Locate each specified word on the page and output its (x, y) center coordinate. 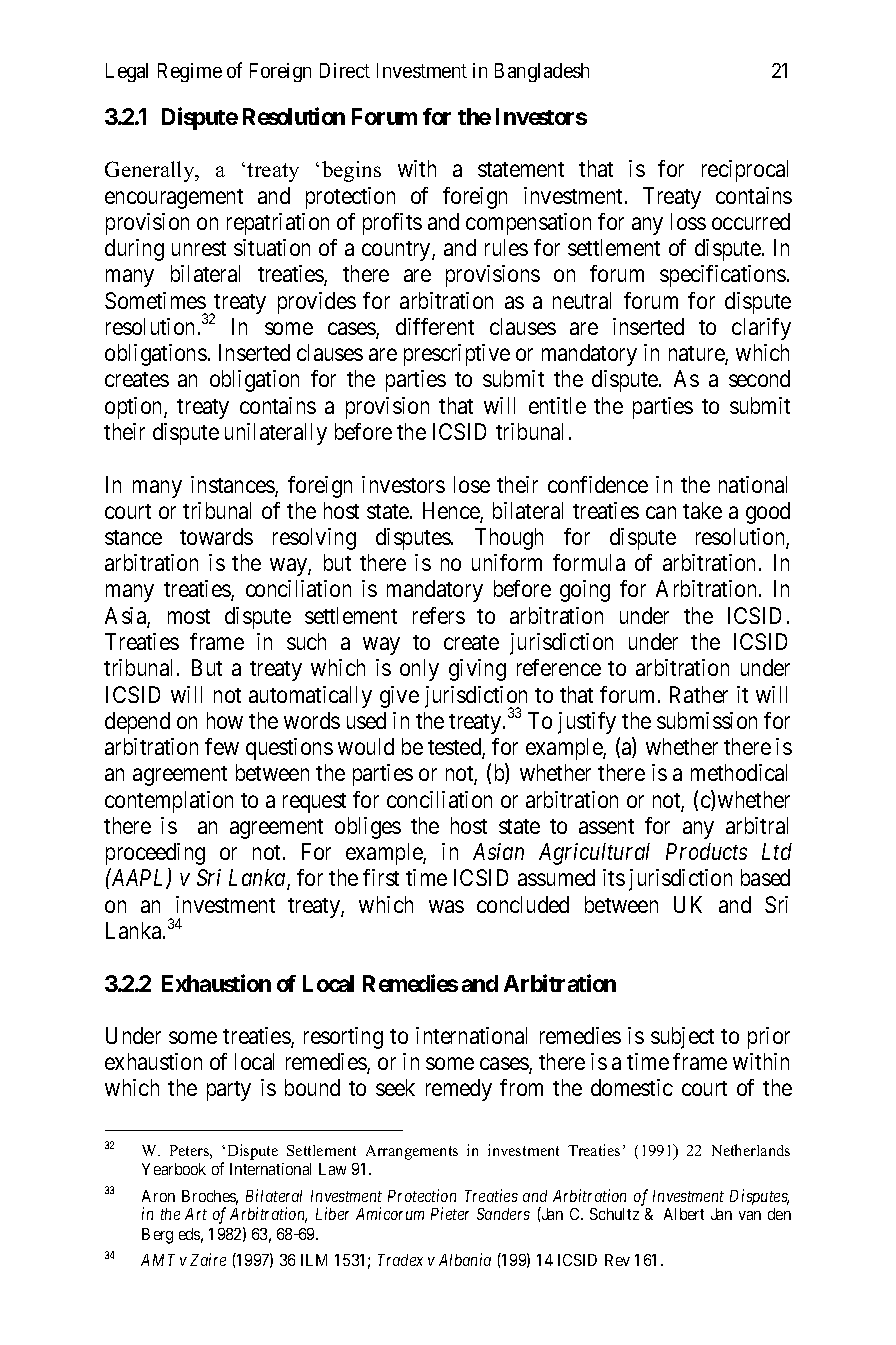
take (702, 510)
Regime (190, 72)
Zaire (208, 1259)
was (446, 906)
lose (472, 484)
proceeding (155, 854)
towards (216, 536)
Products (706, 851)
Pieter (450, 1214)
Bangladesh (542, 72)
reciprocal (745, 171)
